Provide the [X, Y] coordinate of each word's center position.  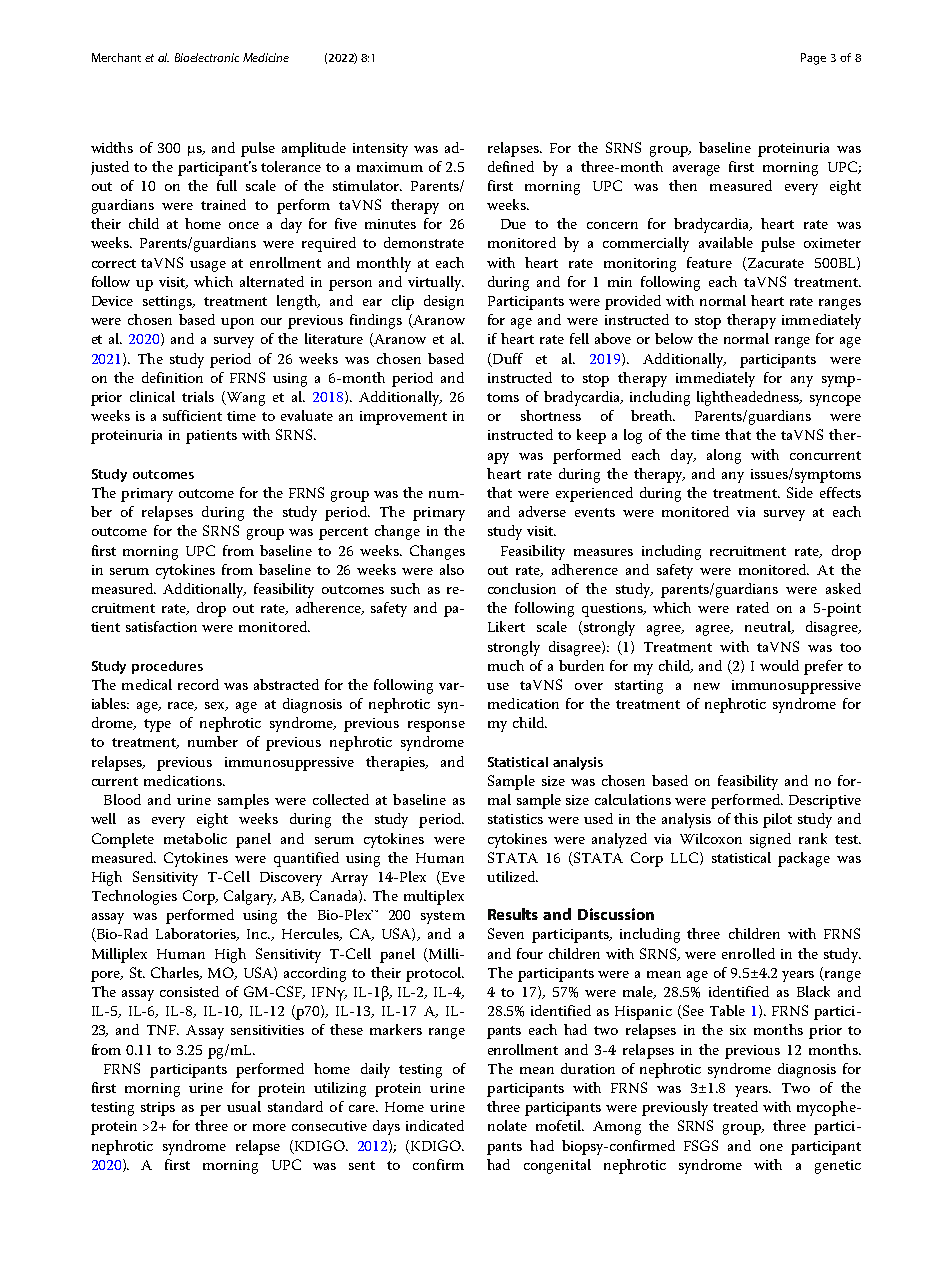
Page [813, 59]
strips [158, 1109]
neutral [769, 627]
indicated [435, 1125]
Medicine [266, 57]
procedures [167, 667]
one [771, 1147]
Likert [506, 626]
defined [511, 166]
